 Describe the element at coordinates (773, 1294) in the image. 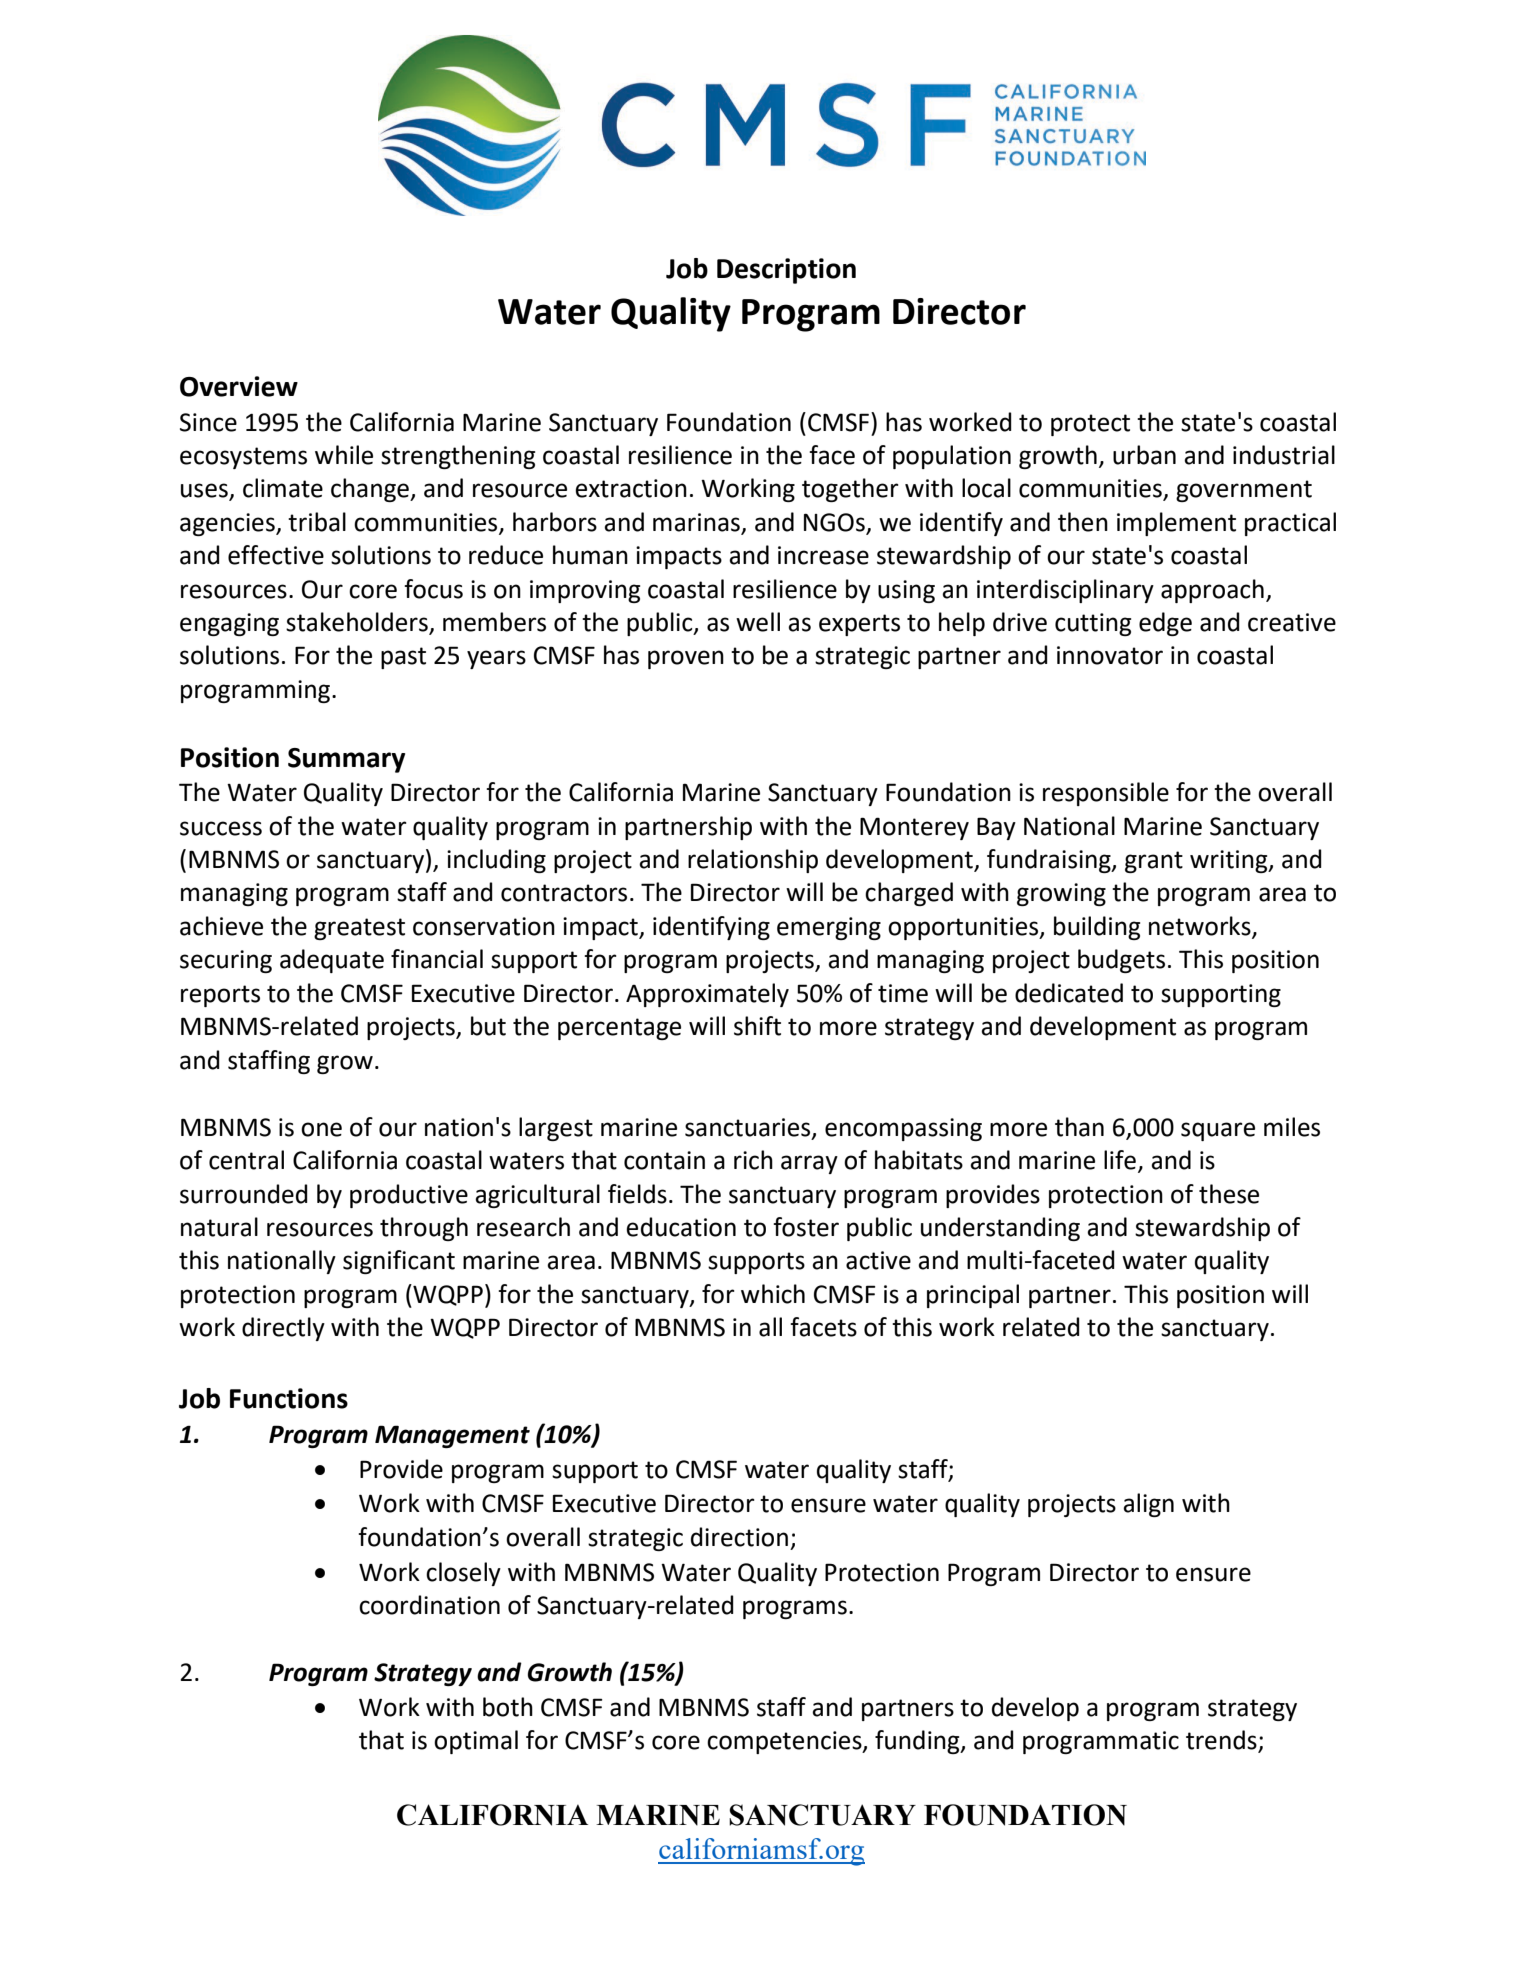

I see `which` at that location.
